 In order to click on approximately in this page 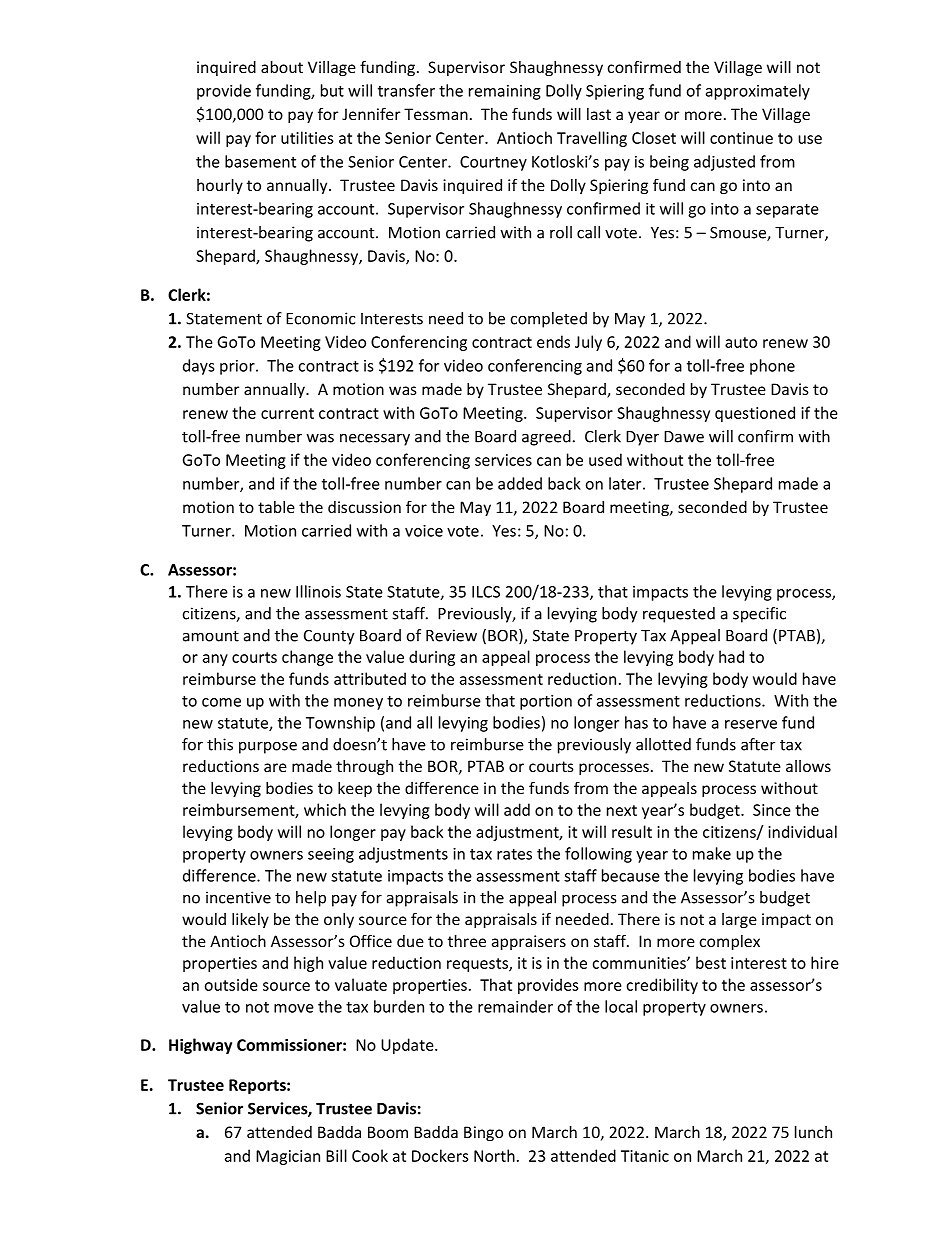, I will do `click(758, 92)`.
